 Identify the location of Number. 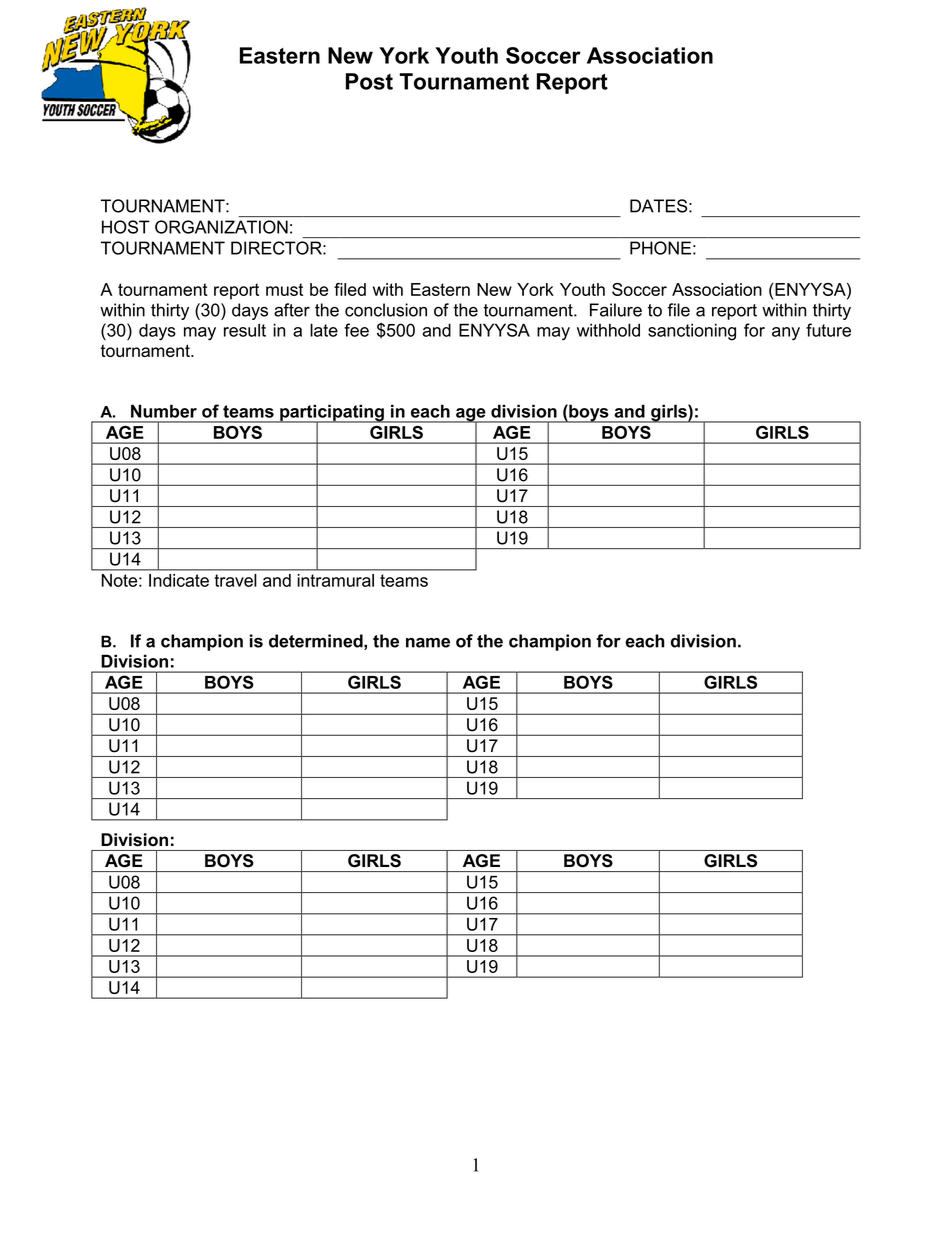
(164, 411).
